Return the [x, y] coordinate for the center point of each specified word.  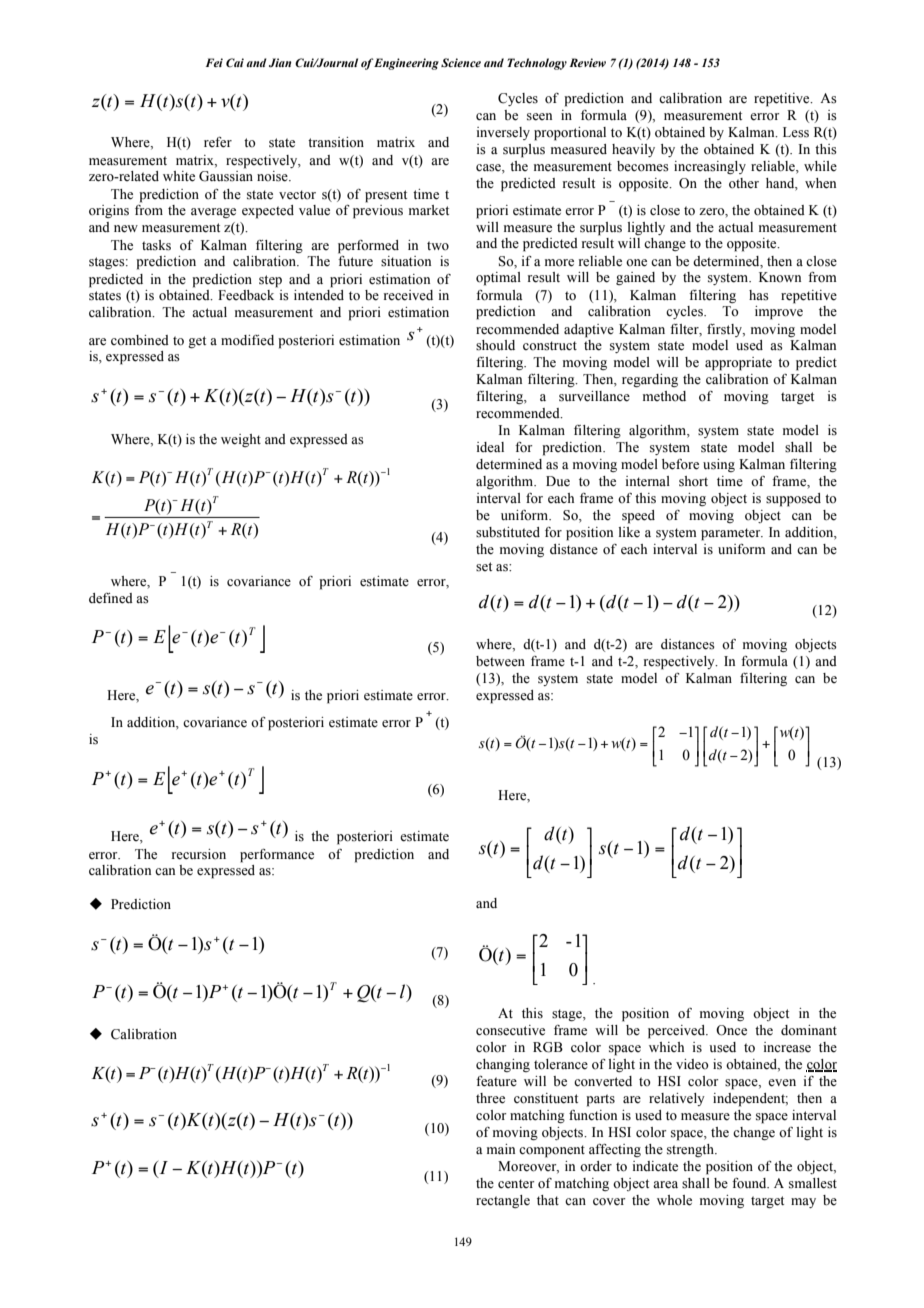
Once [731, 1030]
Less [796, 132]
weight [241, 440]
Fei [214, 62]
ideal [490, 447]
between [500, 661]
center [516, 1183]
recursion [199, 854]
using [719, 465]
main [501, 1149]
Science [461, 62]
